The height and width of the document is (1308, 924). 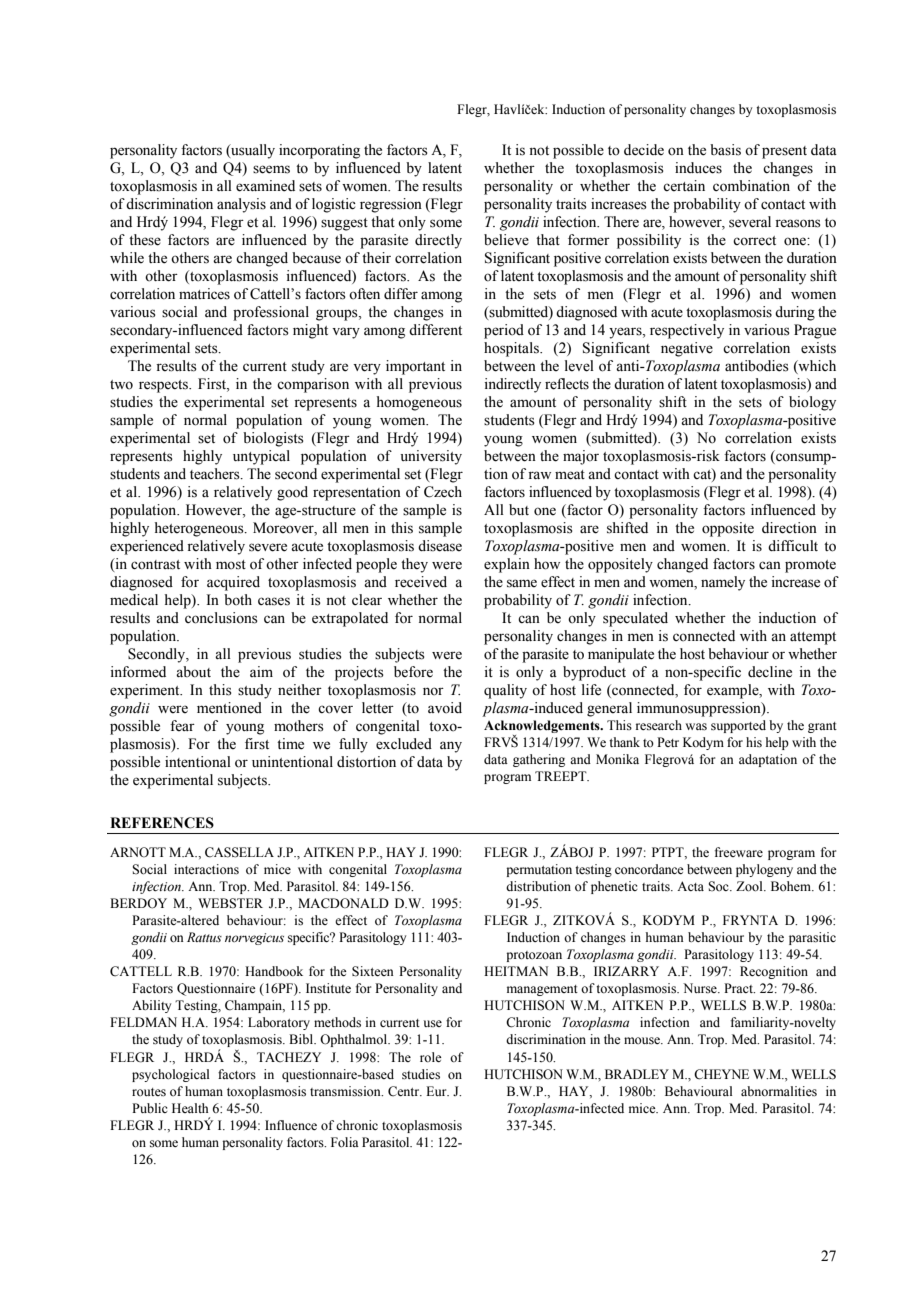 What do you see at coordinates (216, 474) in the document?
I see `teachers` at bounding box center [216, 474].
